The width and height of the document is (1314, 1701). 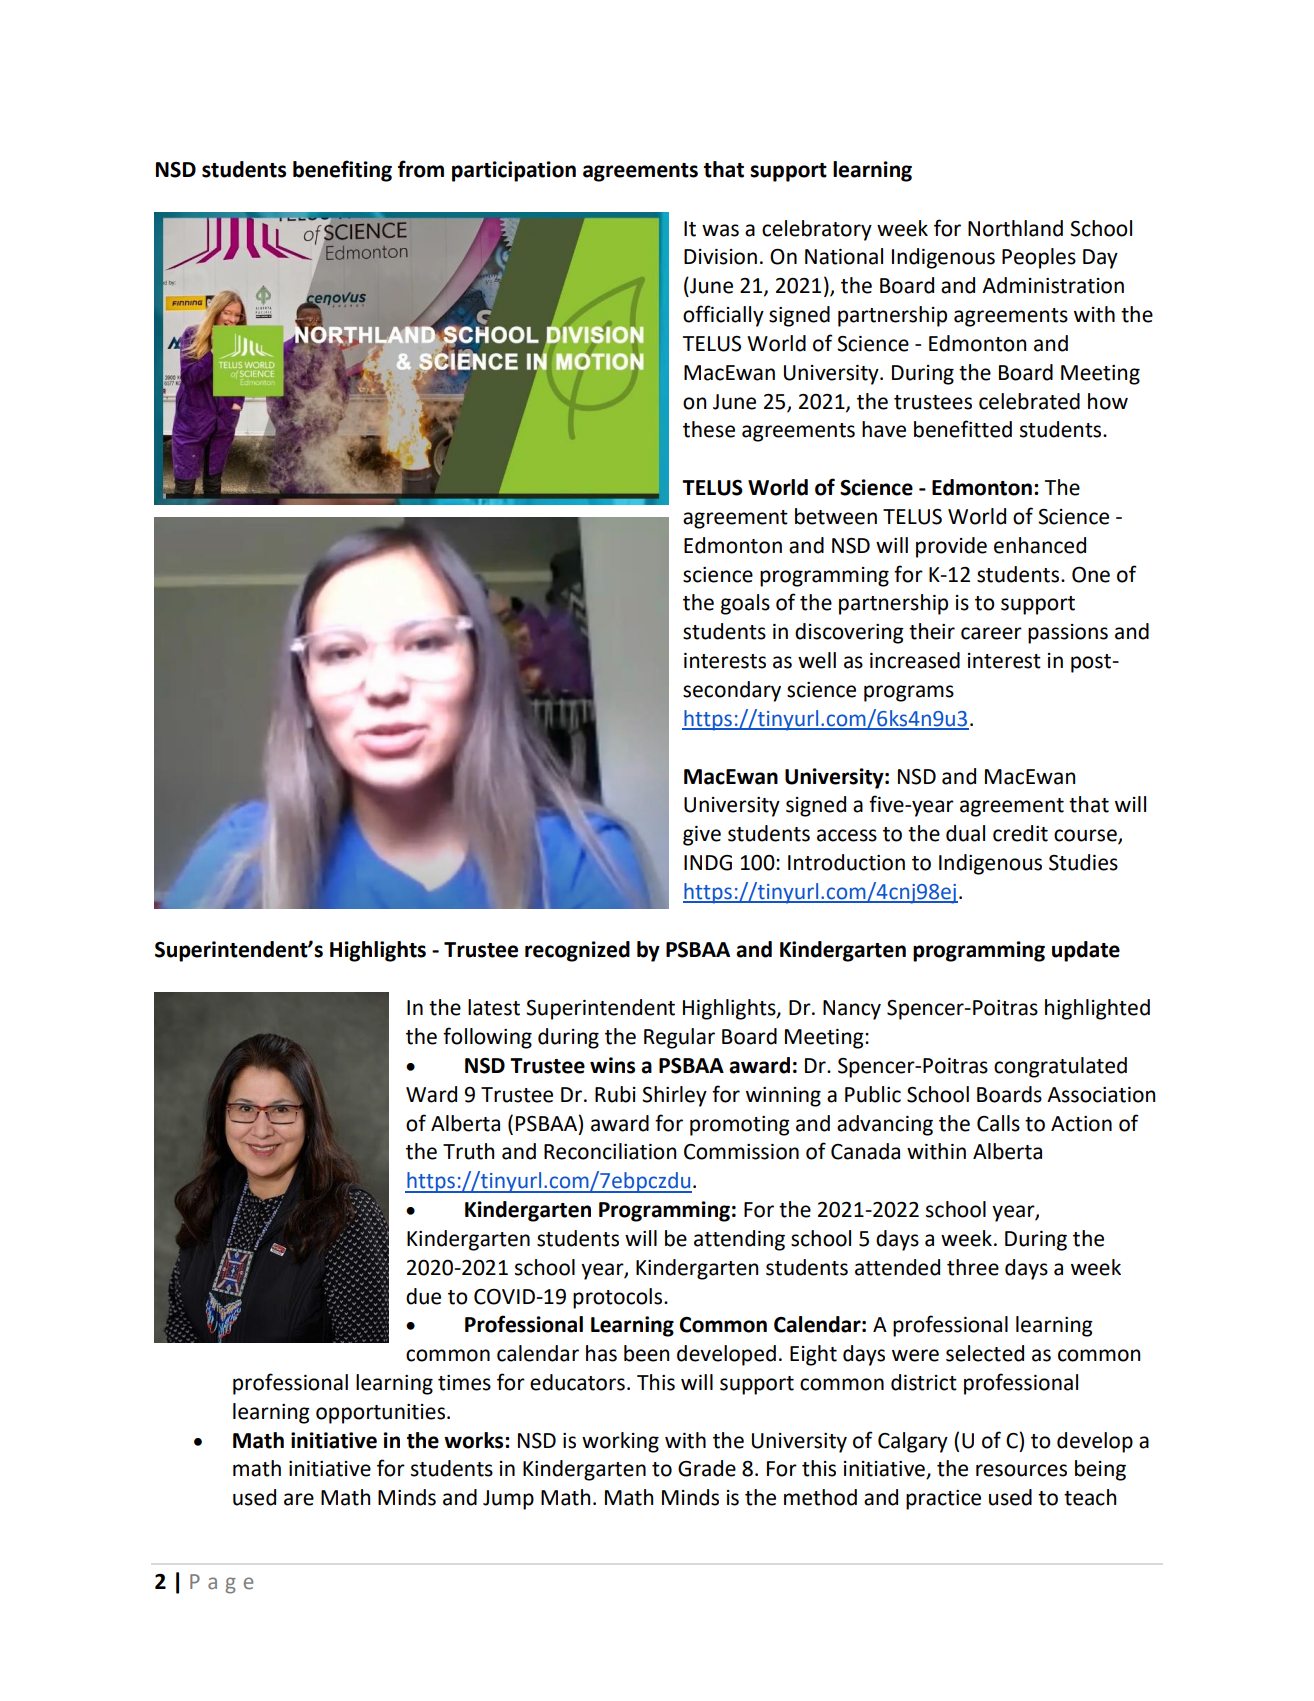 What do you see at coordinates (421, 169) in the document?
I see `from` at bounding box center [421, 169].
